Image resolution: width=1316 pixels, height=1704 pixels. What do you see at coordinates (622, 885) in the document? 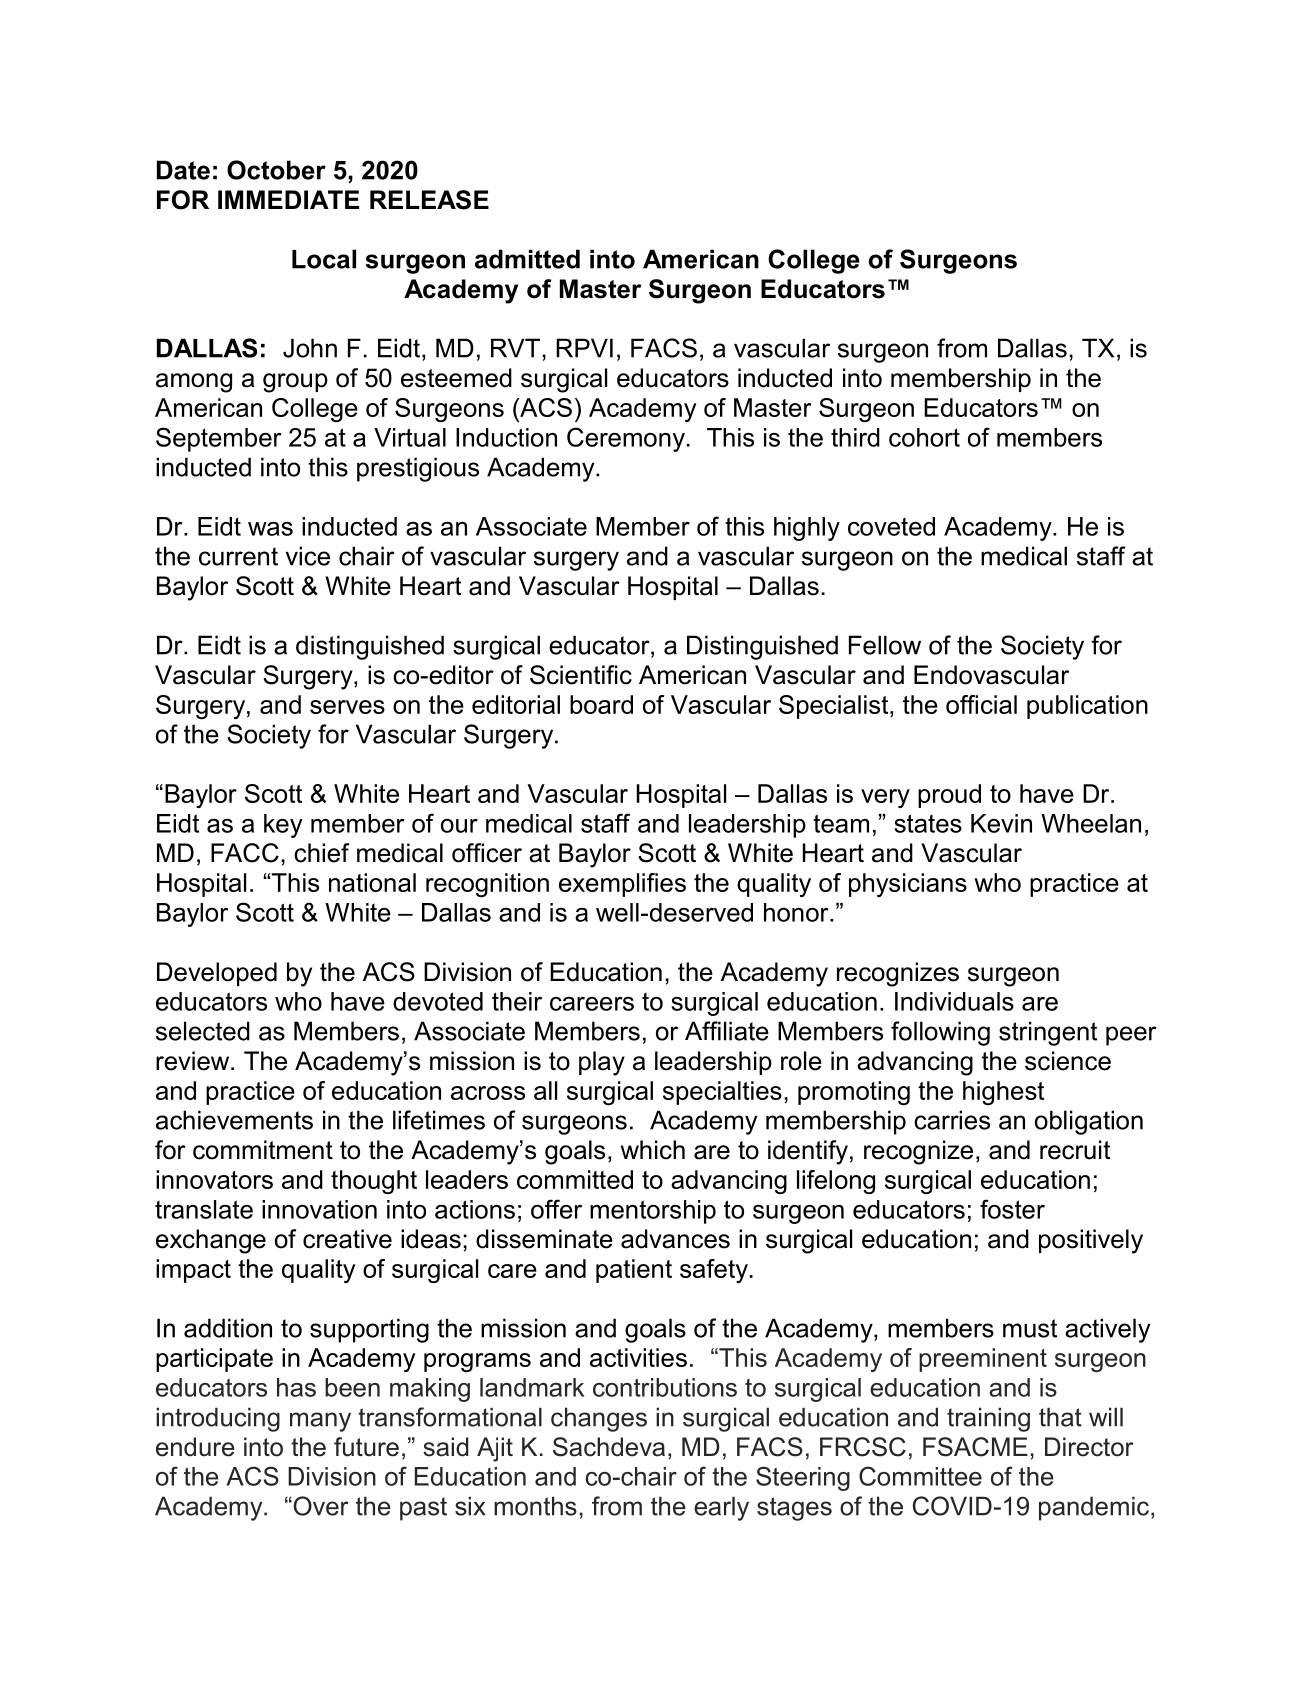
I see `exemplifies` at bounding box center [622, 885].
